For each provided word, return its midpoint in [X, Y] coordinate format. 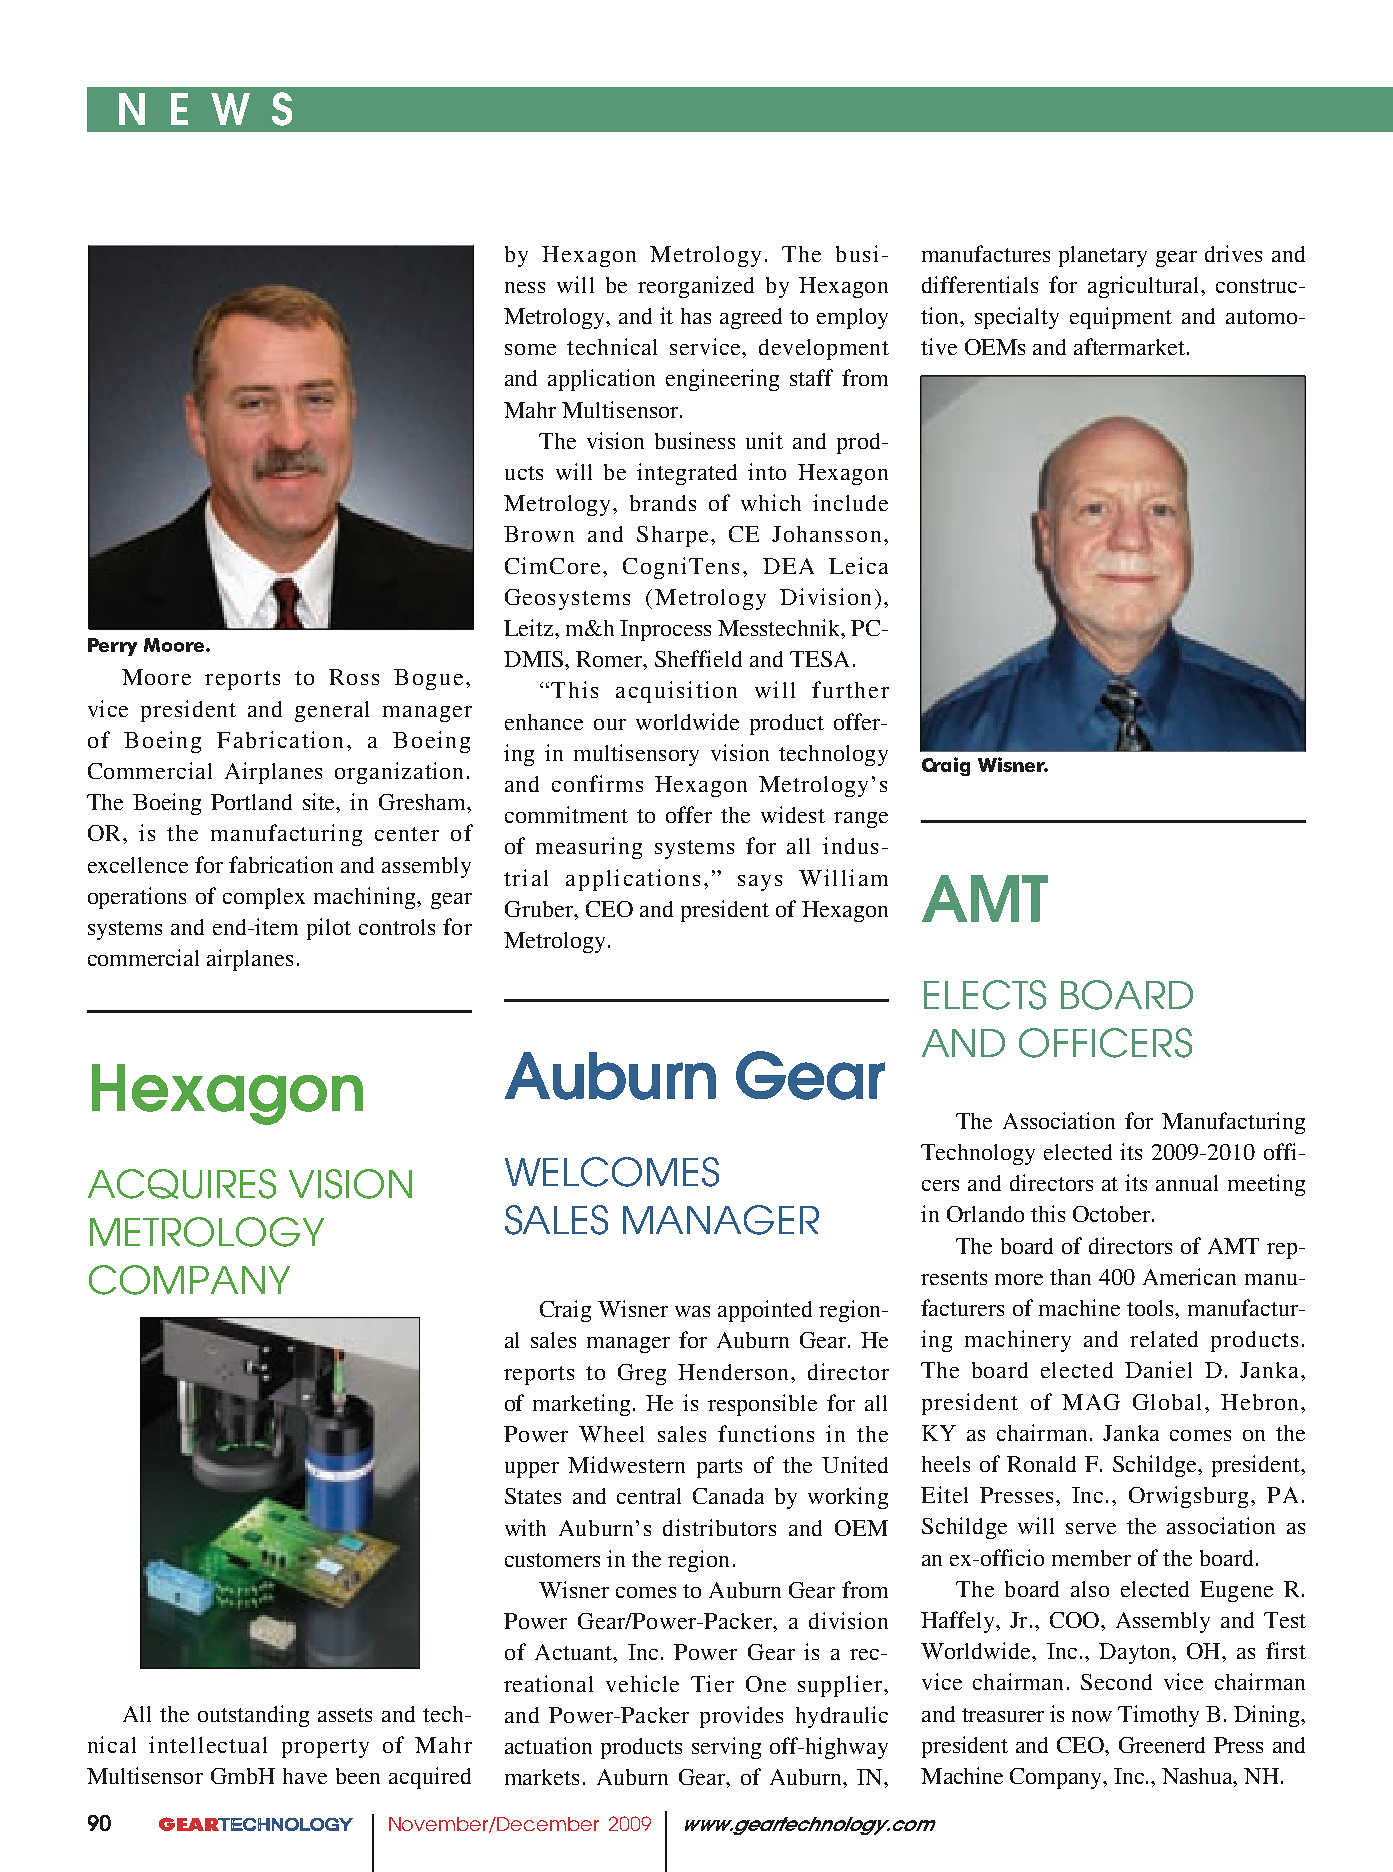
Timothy [1158, 1716]
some [530, 349]
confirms [597, 783]
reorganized [696, 287]
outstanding [253, 1716]
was [692, 1311]
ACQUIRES [182, 1184]
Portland [251, 802]
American [1189, 1276]
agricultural [1143, 287]
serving [726, 1748]
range [861, 820]
